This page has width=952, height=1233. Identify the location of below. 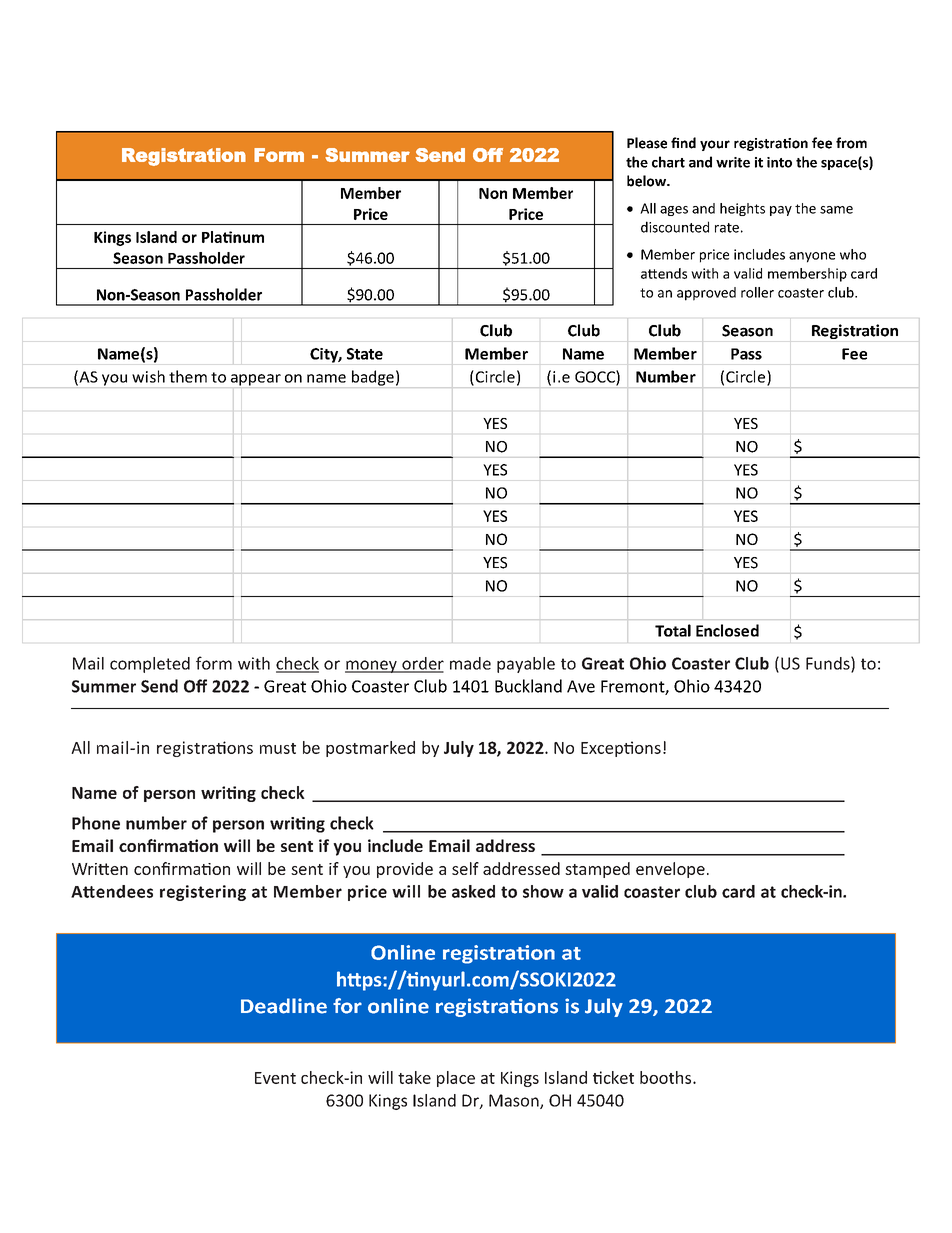
(647, 181).
